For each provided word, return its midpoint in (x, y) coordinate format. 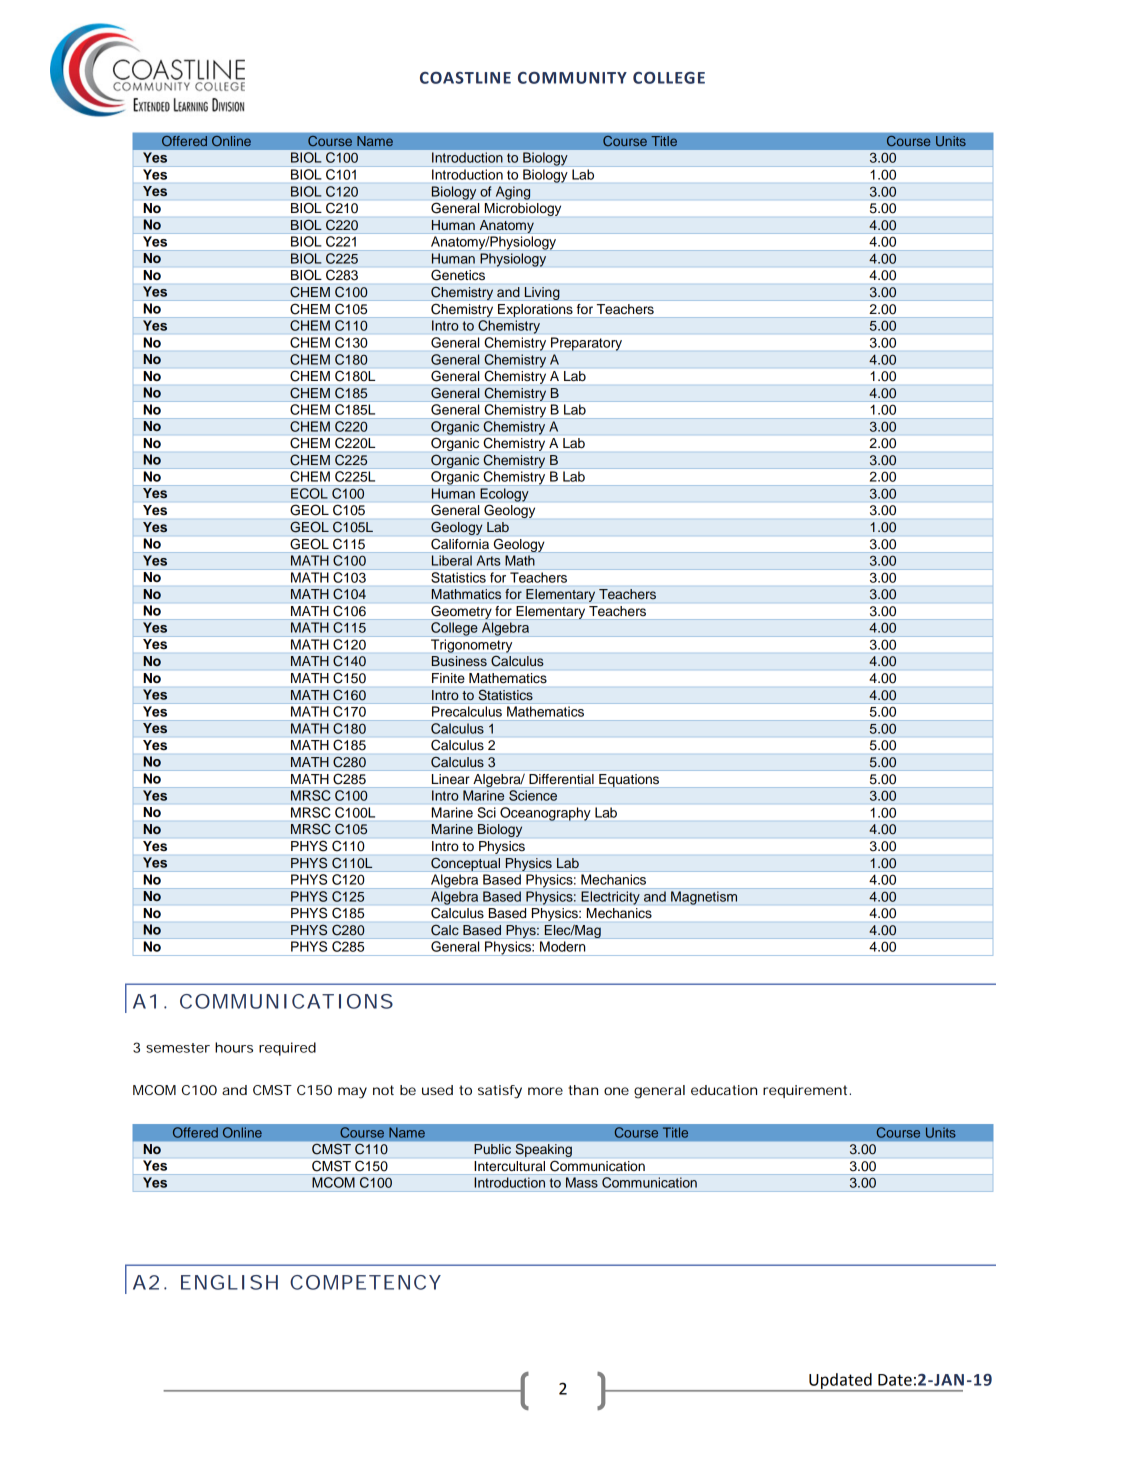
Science (533, 795)
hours (234, 1047)
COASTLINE (465, 78)
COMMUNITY (572, 78)
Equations (629, 780)
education (724, 1090)
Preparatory (586, 344)
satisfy (500, 1092)
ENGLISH (229, 1282)
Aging (513, 193)
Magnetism (704, 898)
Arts (488, 560)
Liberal (452, 560)
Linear (450, 779)
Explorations (535, 310)
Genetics (458, 275)
